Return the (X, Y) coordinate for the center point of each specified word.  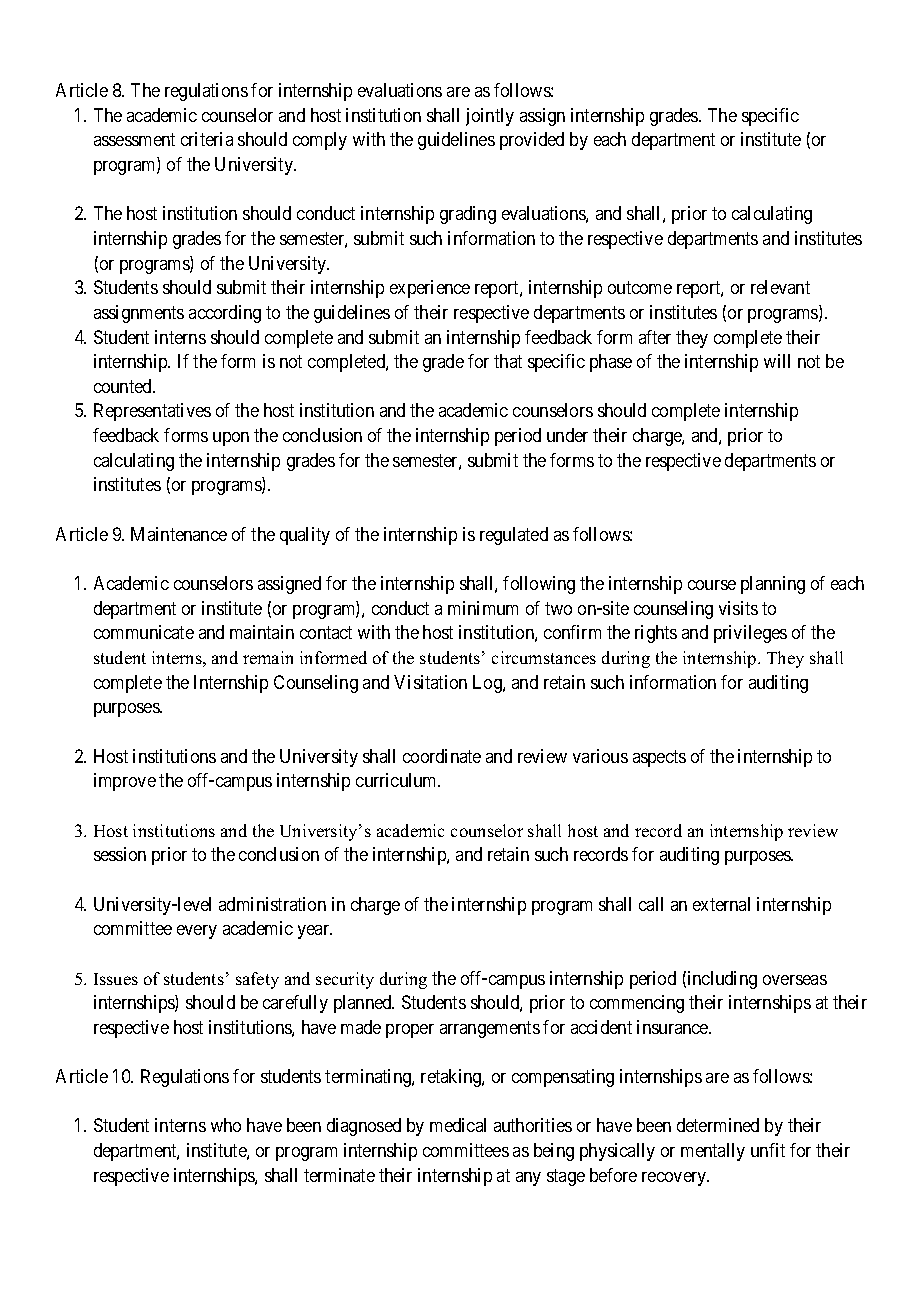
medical (458, 1125)
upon (231, 439)
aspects (659, 758)
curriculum (398, 780)
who (226, 1125)
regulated (514, 536)
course (712, 585)
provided (532, 141)
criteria (207, 139)
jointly (490, 117)
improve (125, 782)
